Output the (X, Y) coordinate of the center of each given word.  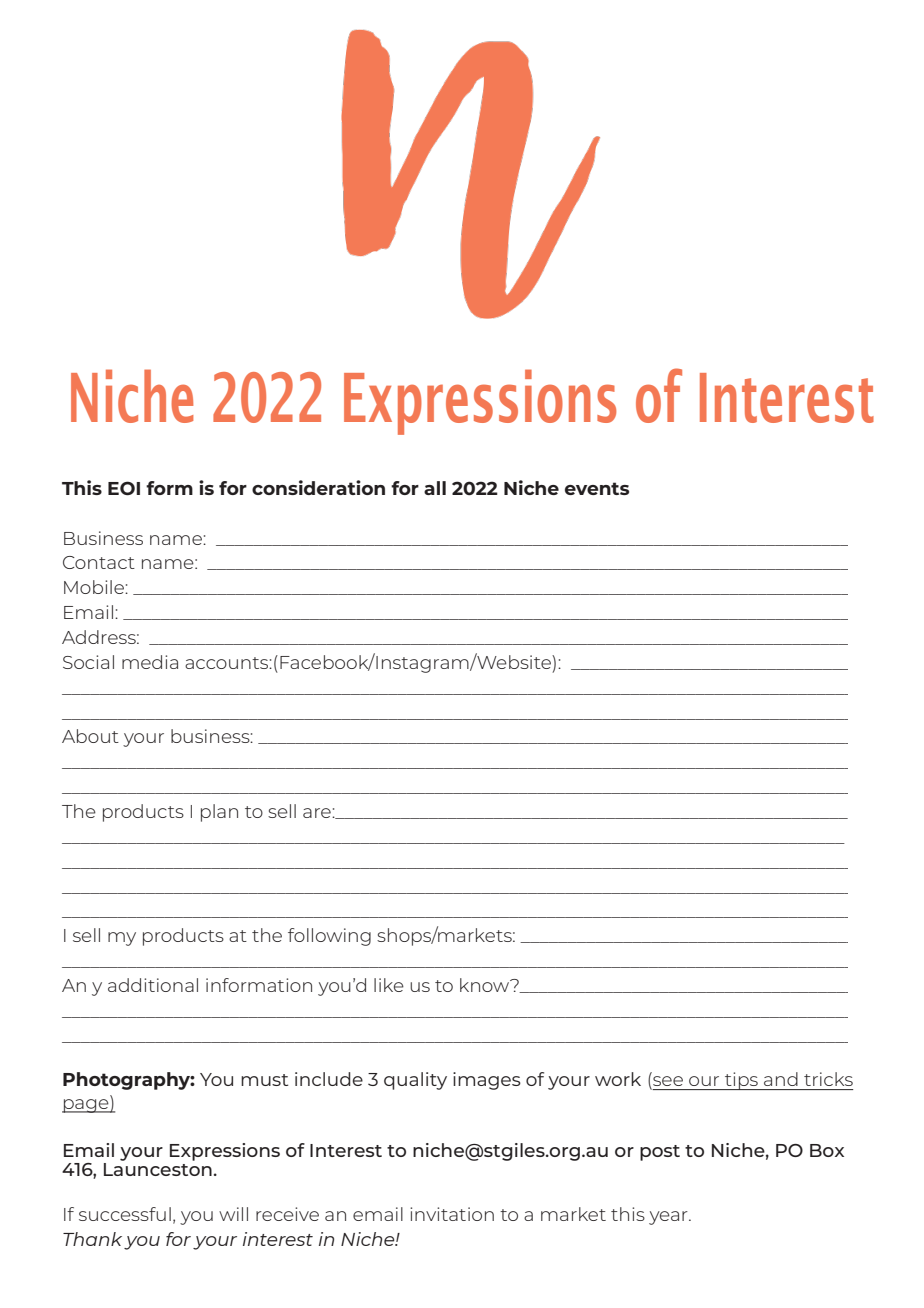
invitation (452, 1214)
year (669, 1218)
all (435, 488)
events (597, 488)
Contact (99, 562)
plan (219, 813)
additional (153, 985)
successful (125, 1214)
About (90, 736)
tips (741, 1081)
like (389, 985)
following (329, 937)
